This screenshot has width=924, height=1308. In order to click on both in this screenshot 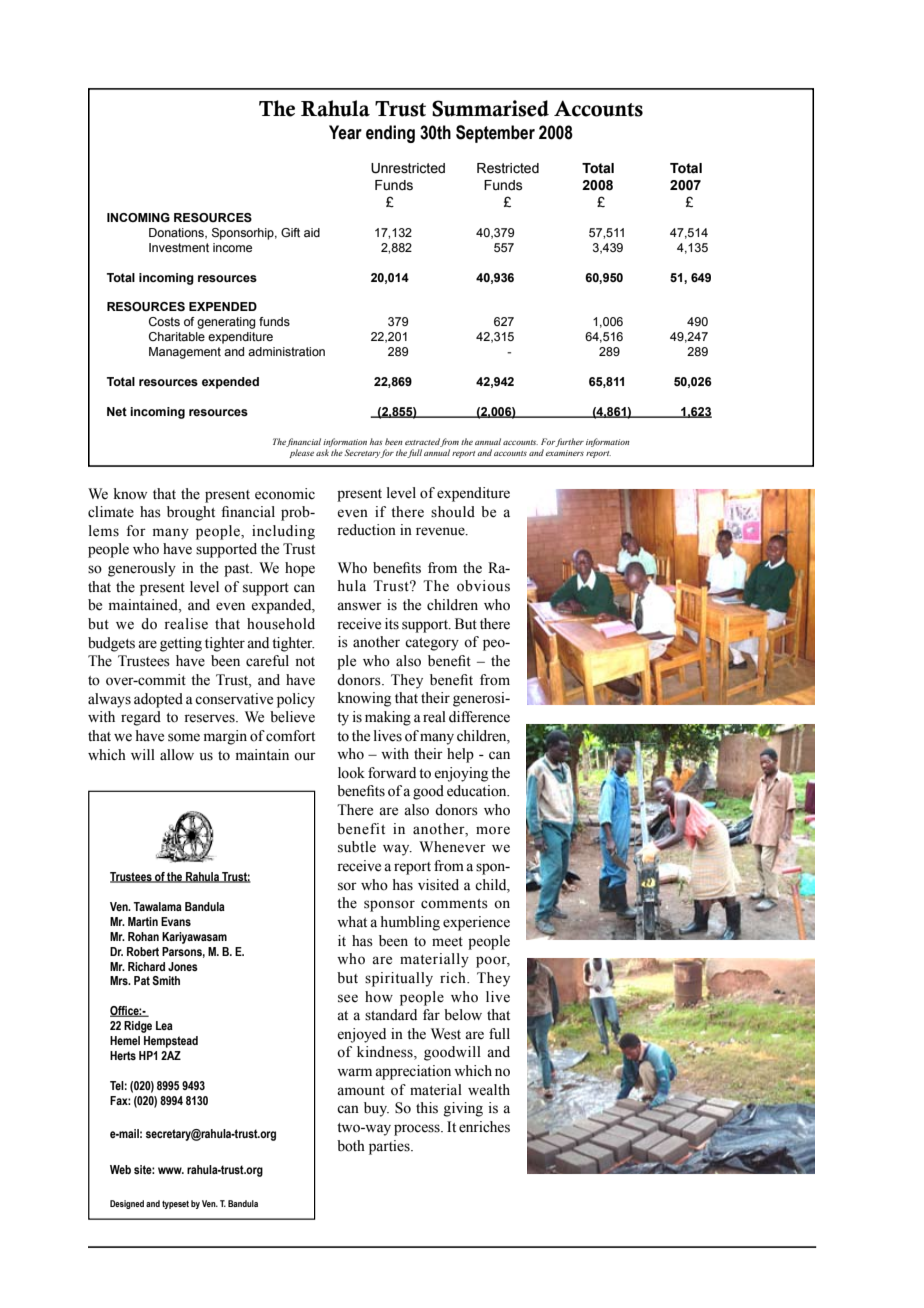, I will do `click(351, 1146)`.
